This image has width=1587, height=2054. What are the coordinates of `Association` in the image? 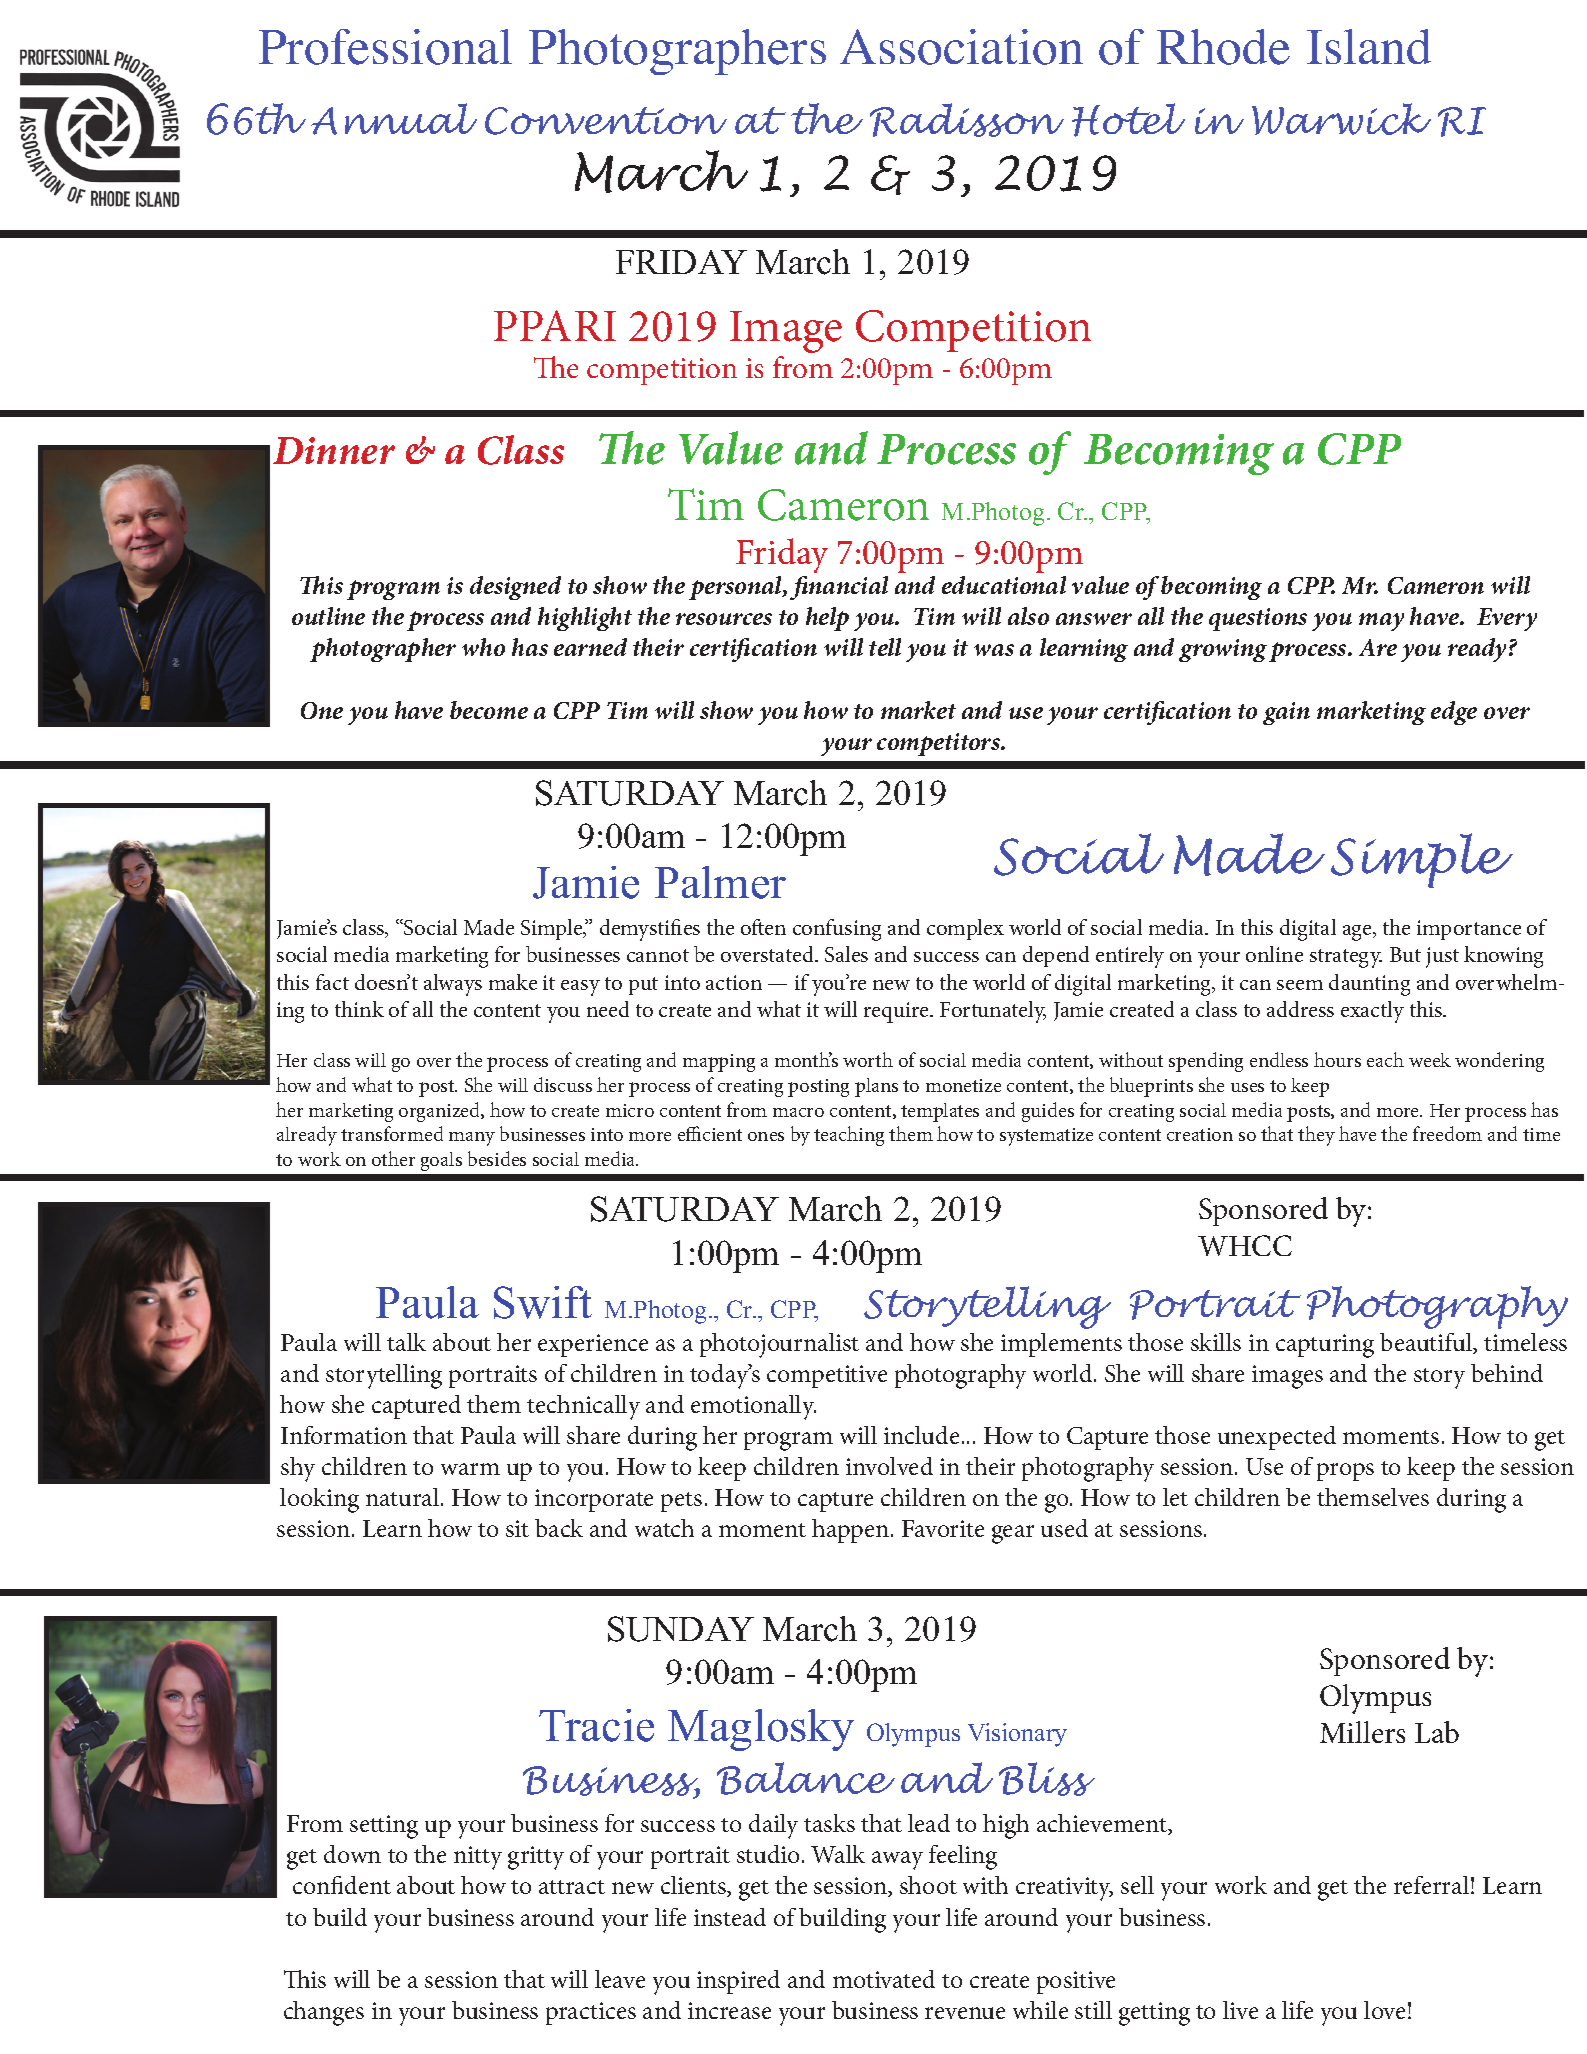 It's located at (961, 47).
